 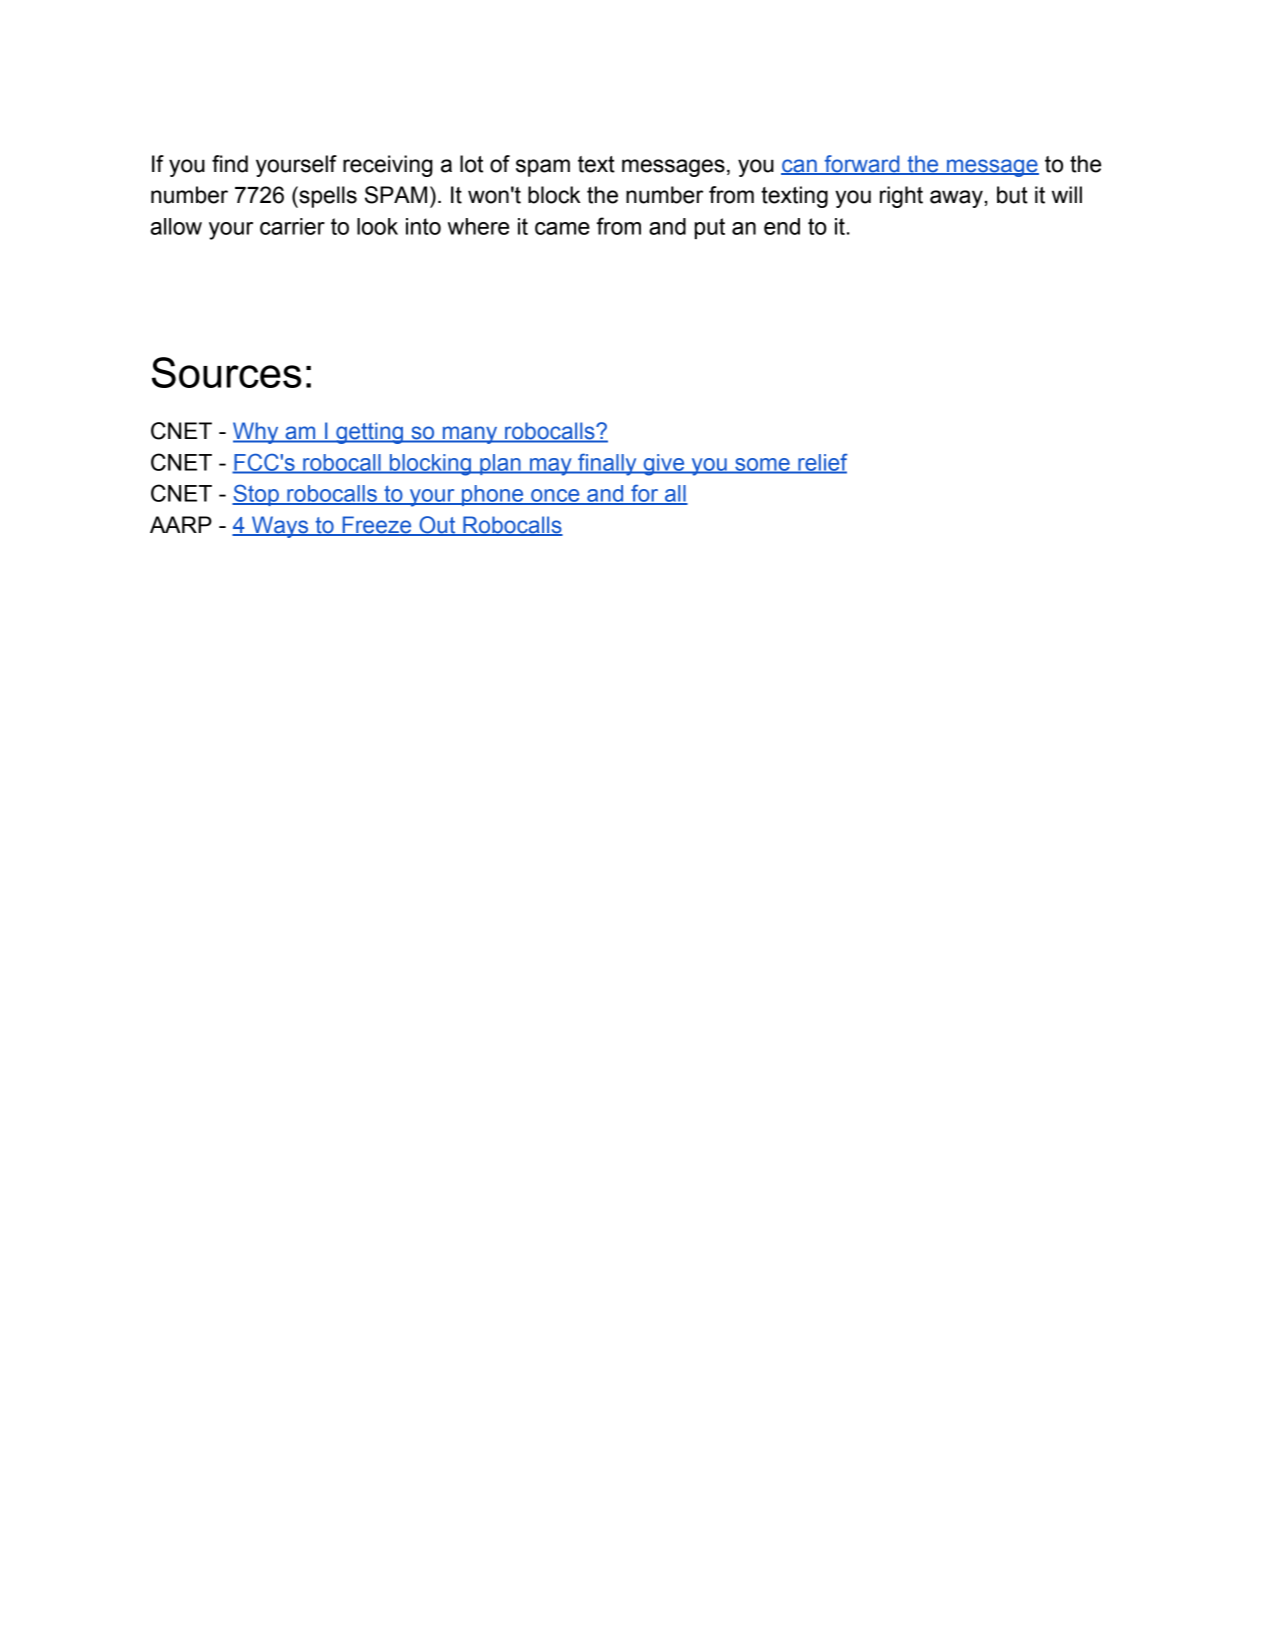 I want to click on give, so click(x=664, y=465).
